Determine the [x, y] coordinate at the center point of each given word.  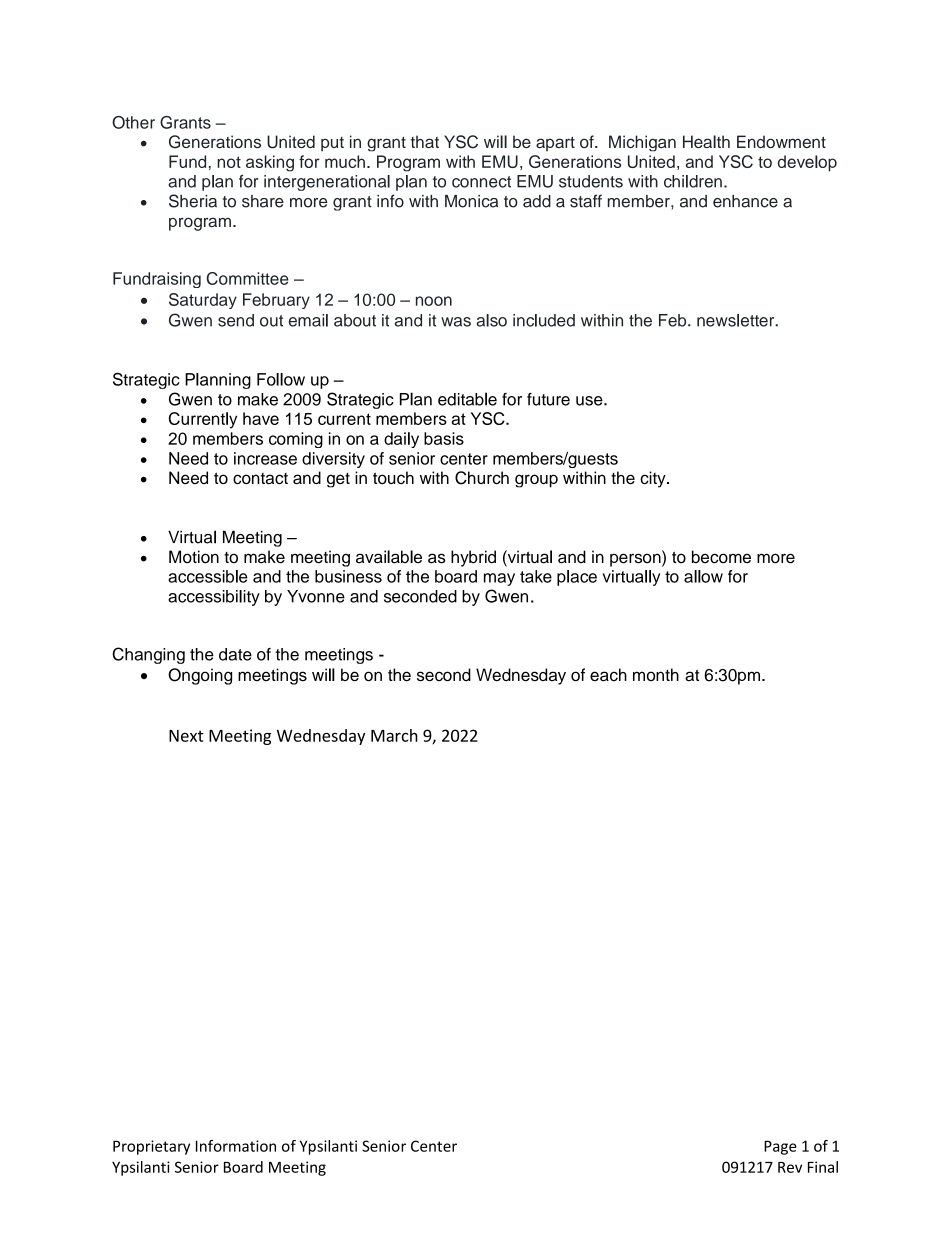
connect [481, 182]
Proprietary [151, 1147]
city [654, 479]
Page [780, 1147]
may [499, 579]
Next [186, 736]
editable [467, 399]
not [229, 162]
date [235, 654]
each [608, 675]
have [261, 418]
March [394, 735]
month [656, 674]
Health [706, 141]
